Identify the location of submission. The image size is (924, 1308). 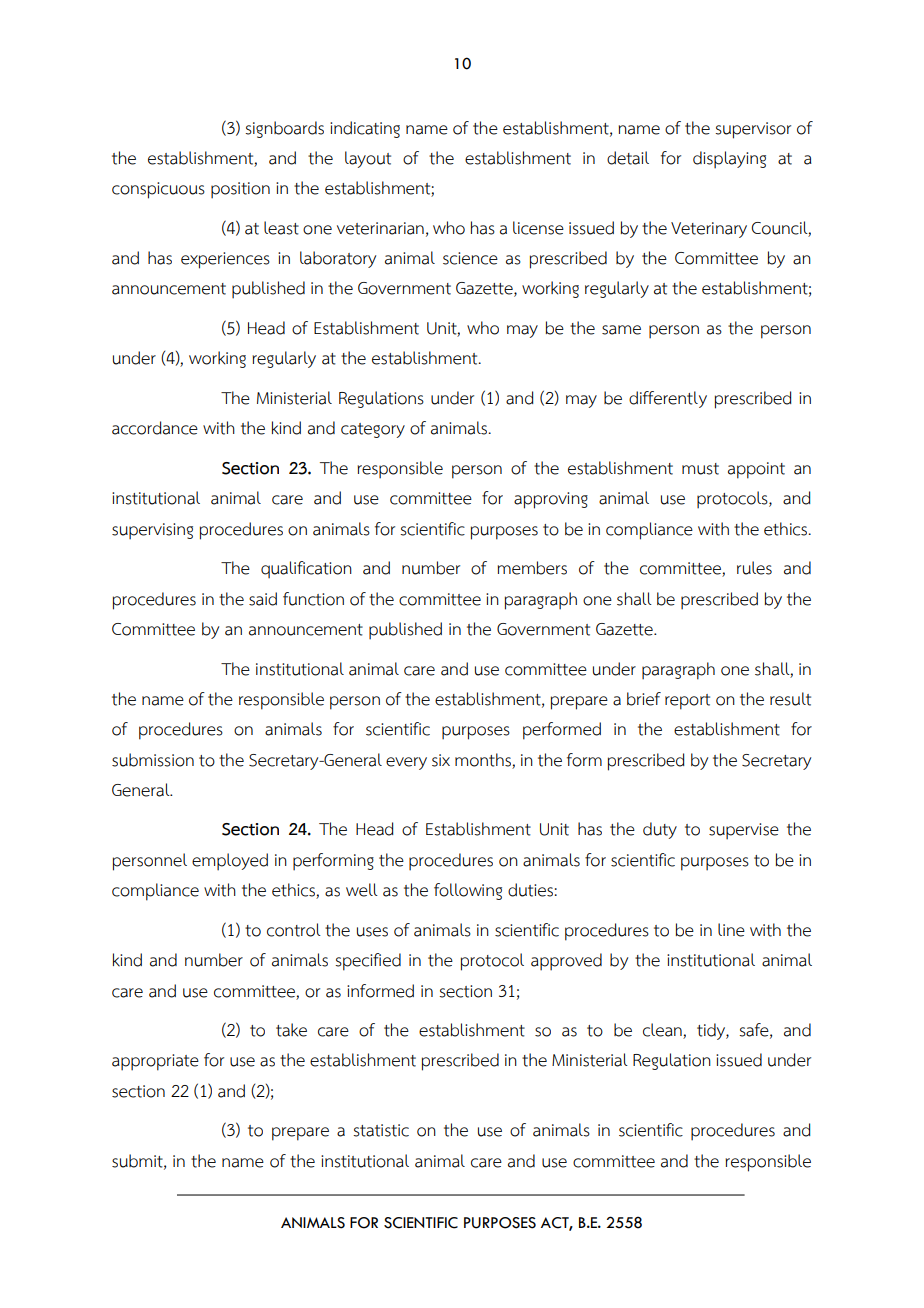
(153, 760).
